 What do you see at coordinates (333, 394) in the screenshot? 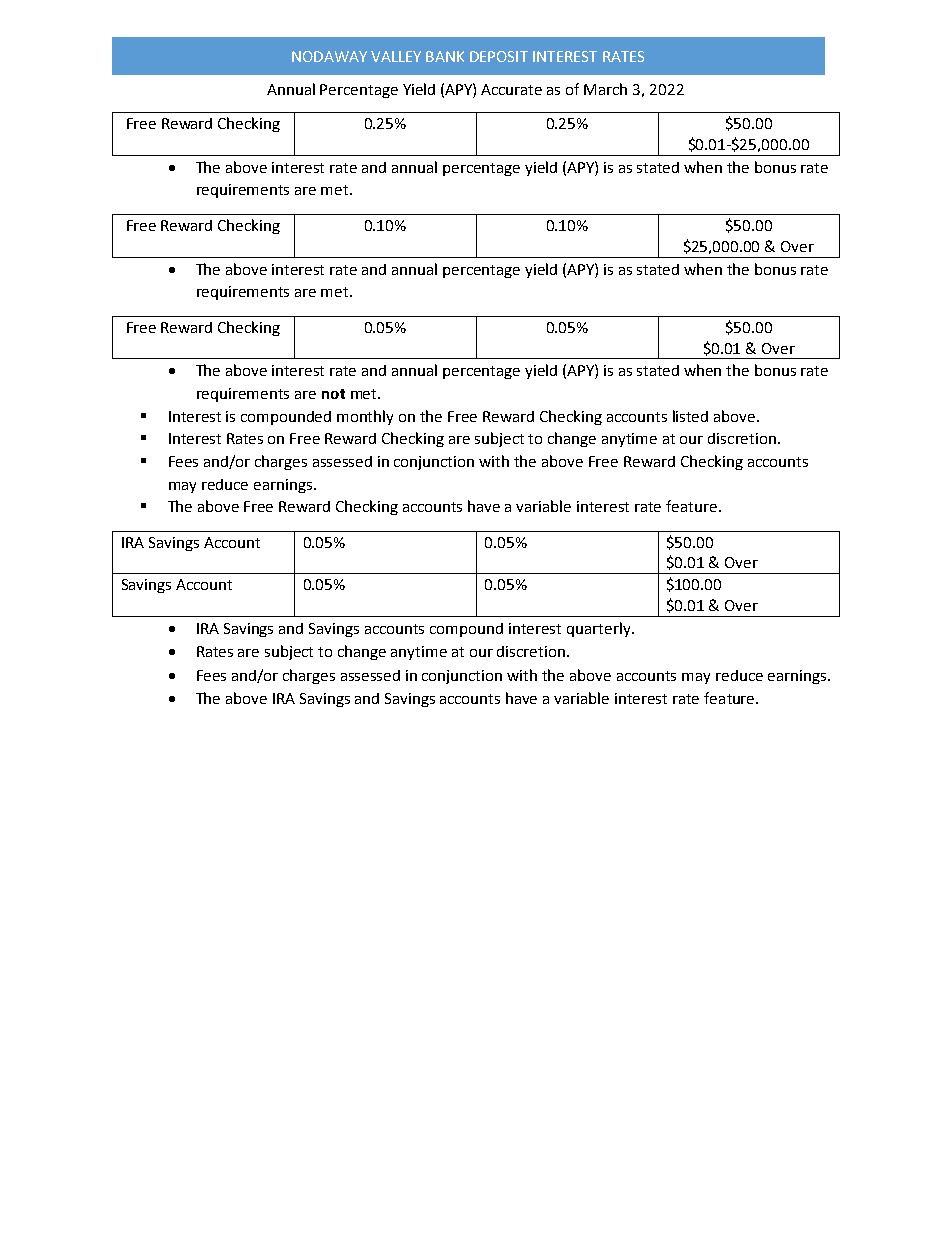
I see `not` at bounding box center [333, 394].
